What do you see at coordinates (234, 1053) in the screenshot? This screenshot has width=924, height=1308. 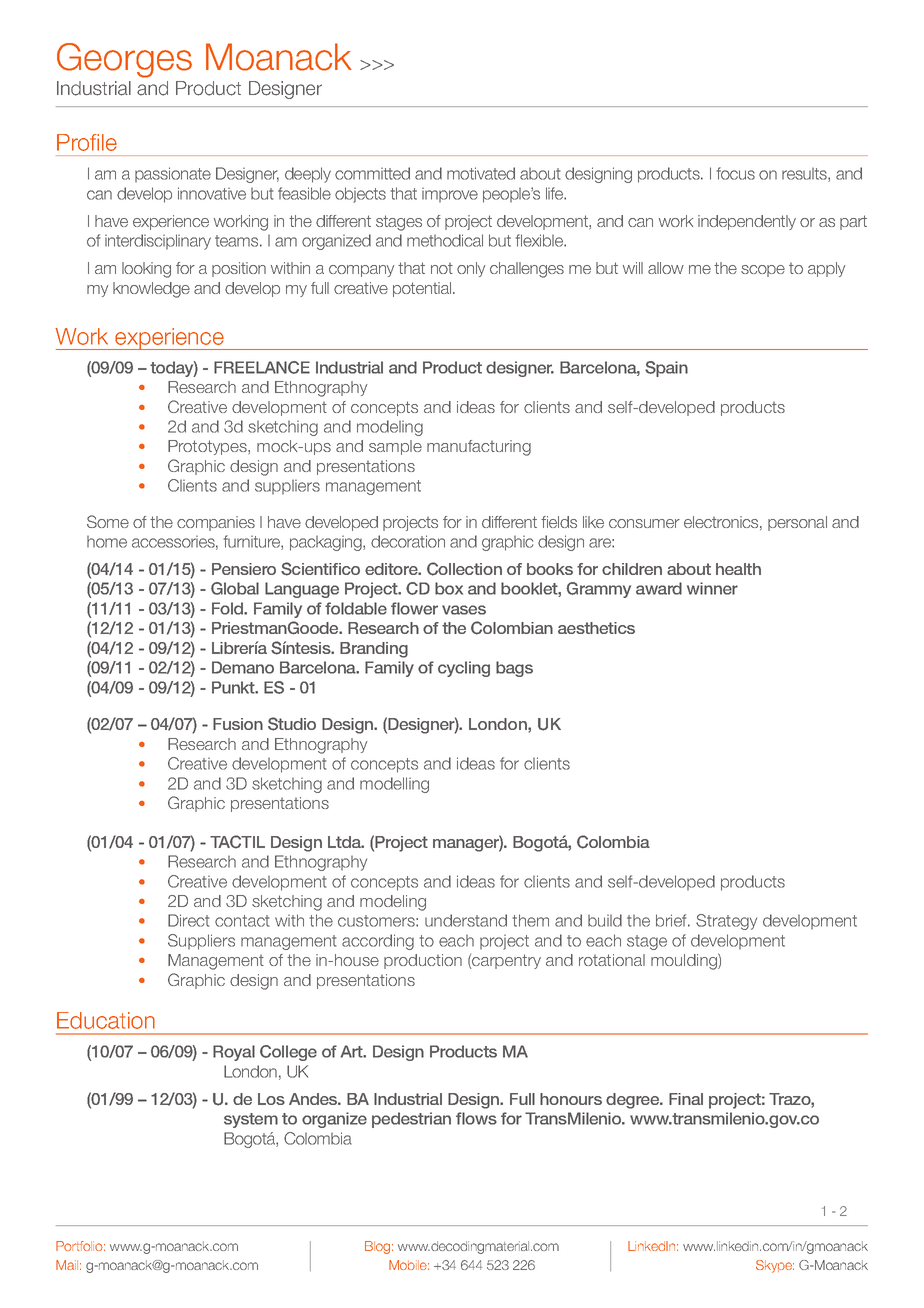 I see `Royal` at bounding box center [234, 1053].
